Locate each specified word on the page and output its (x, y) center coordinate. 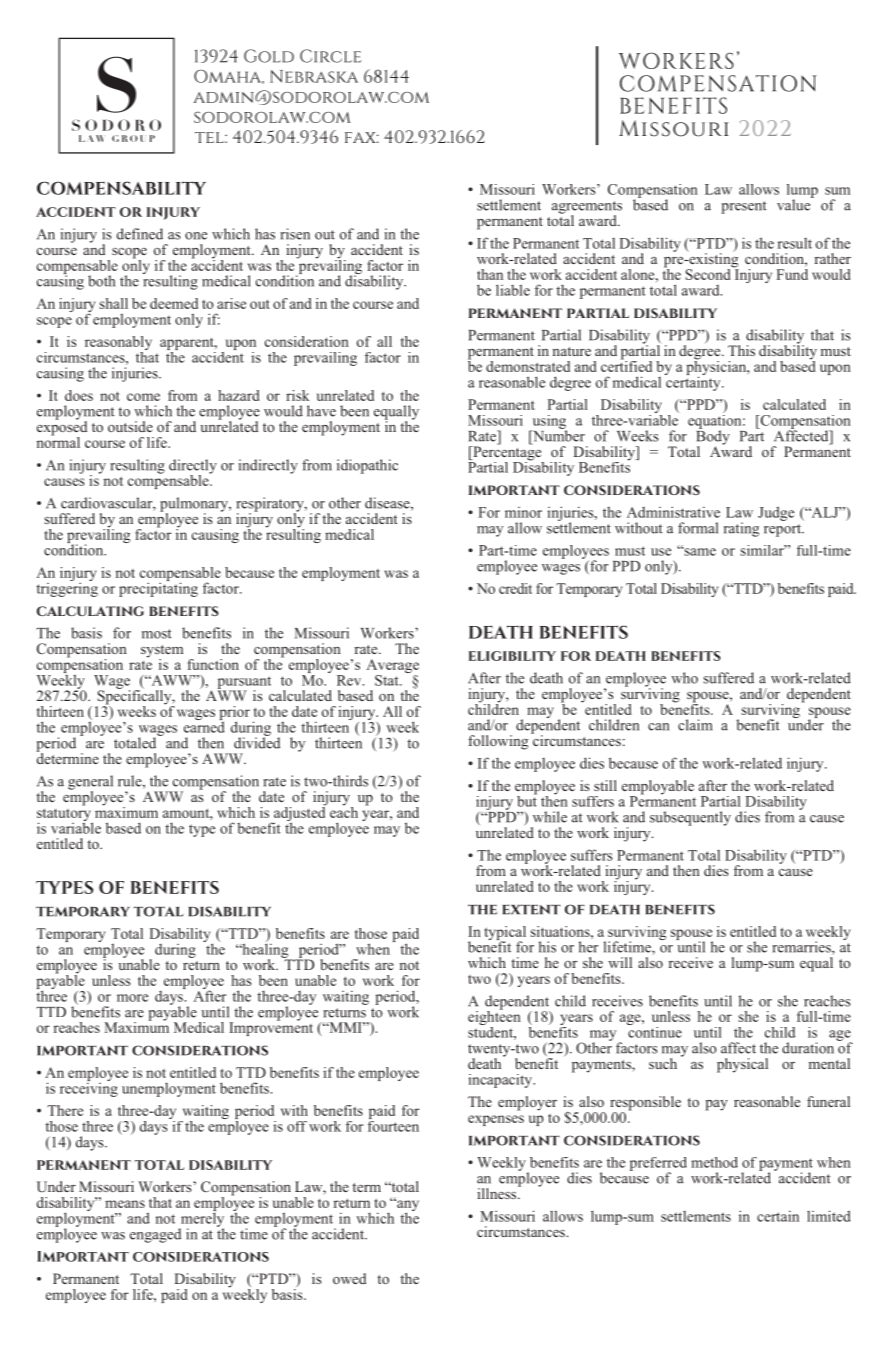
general (90, 783)
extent (532, 909)
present (744, 207)
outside (130, 426)
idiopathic (367, 466)
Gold (269, 56)
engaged (155, 1235)
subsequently (690, 818)
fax (362, 137)
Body (713, 437)
